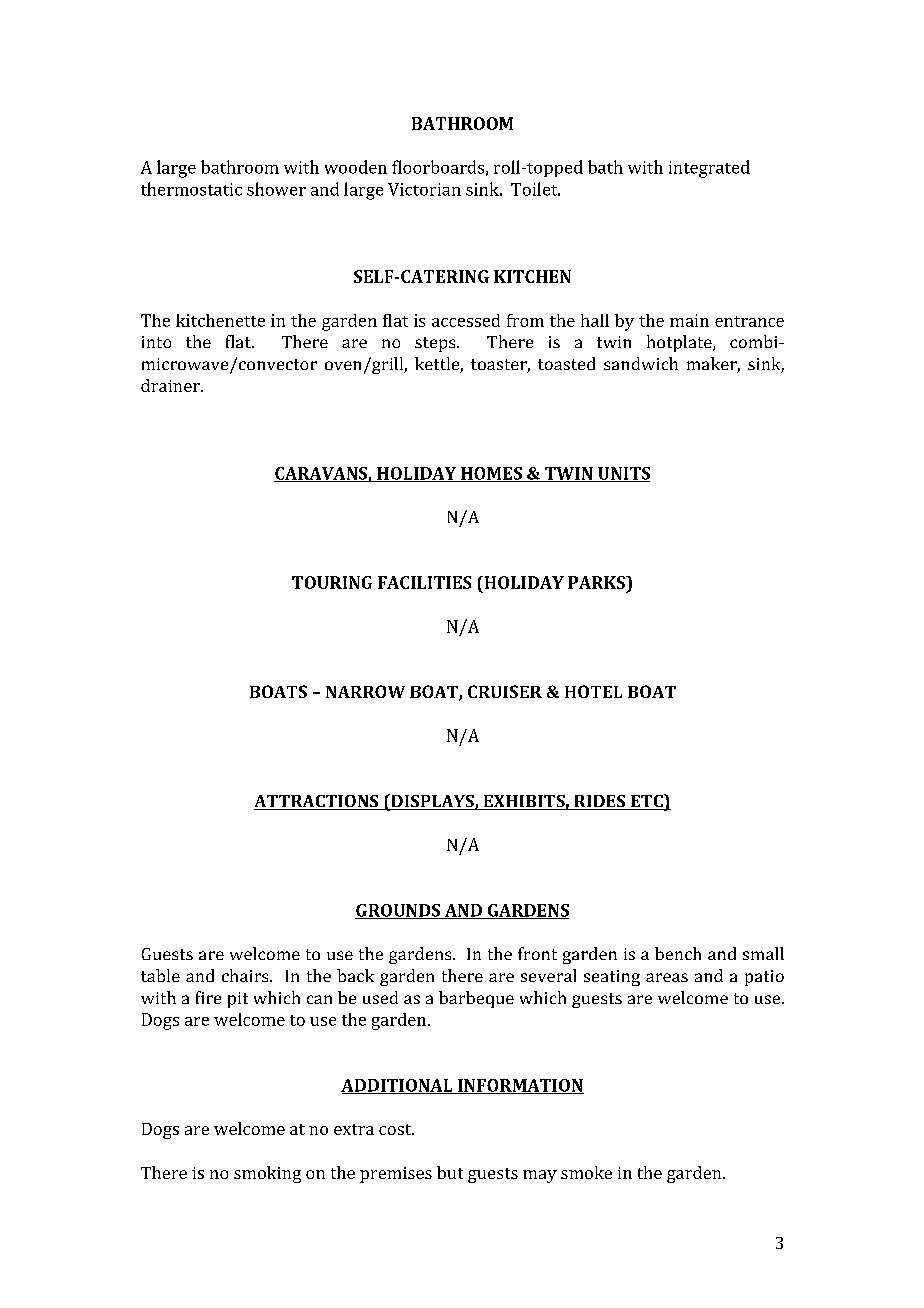 This screenshot has height=1308, width=924. Describe the element at coordinates (450, 1172) in the screenshot. I see `but` at that location.
